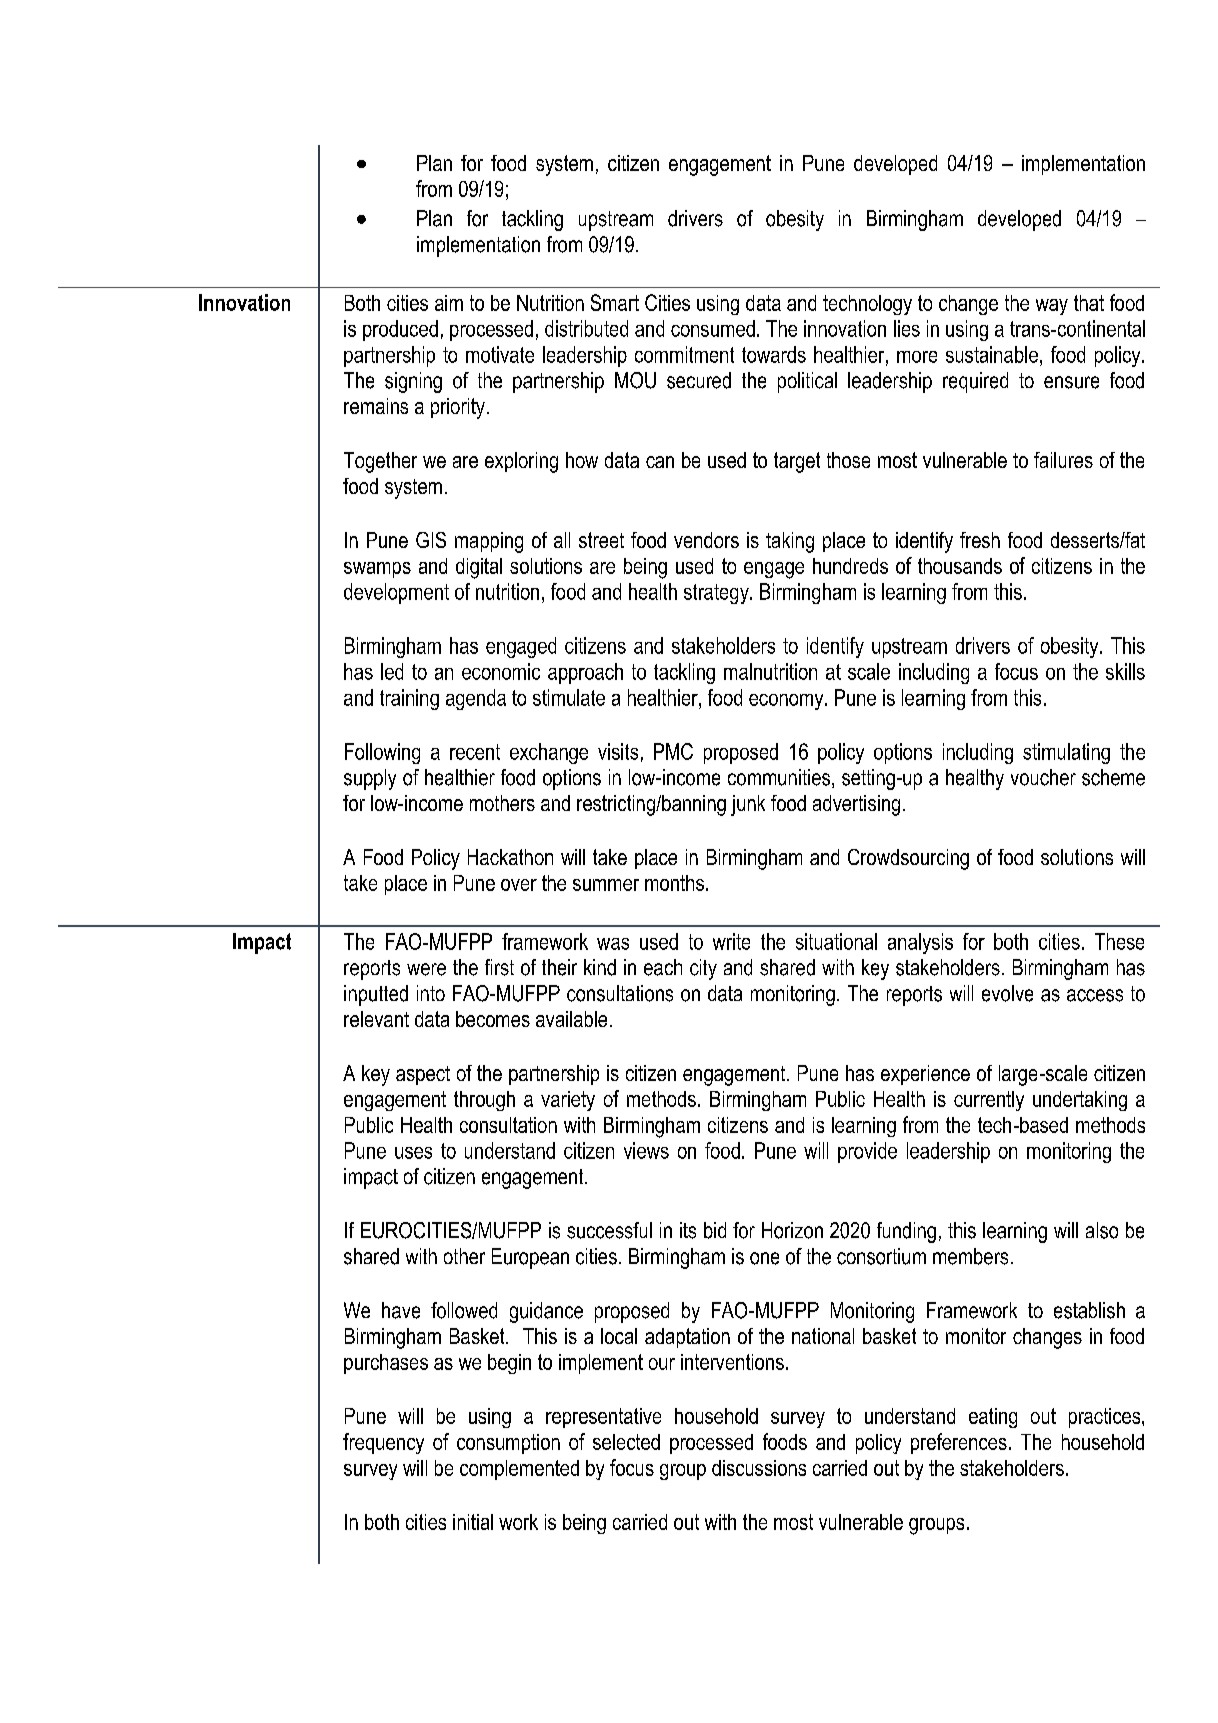 This screenshot has width=1218, height=1723. Describe the element at coordinates (1052, 307) in the screenshot. I see `way` at that location.
